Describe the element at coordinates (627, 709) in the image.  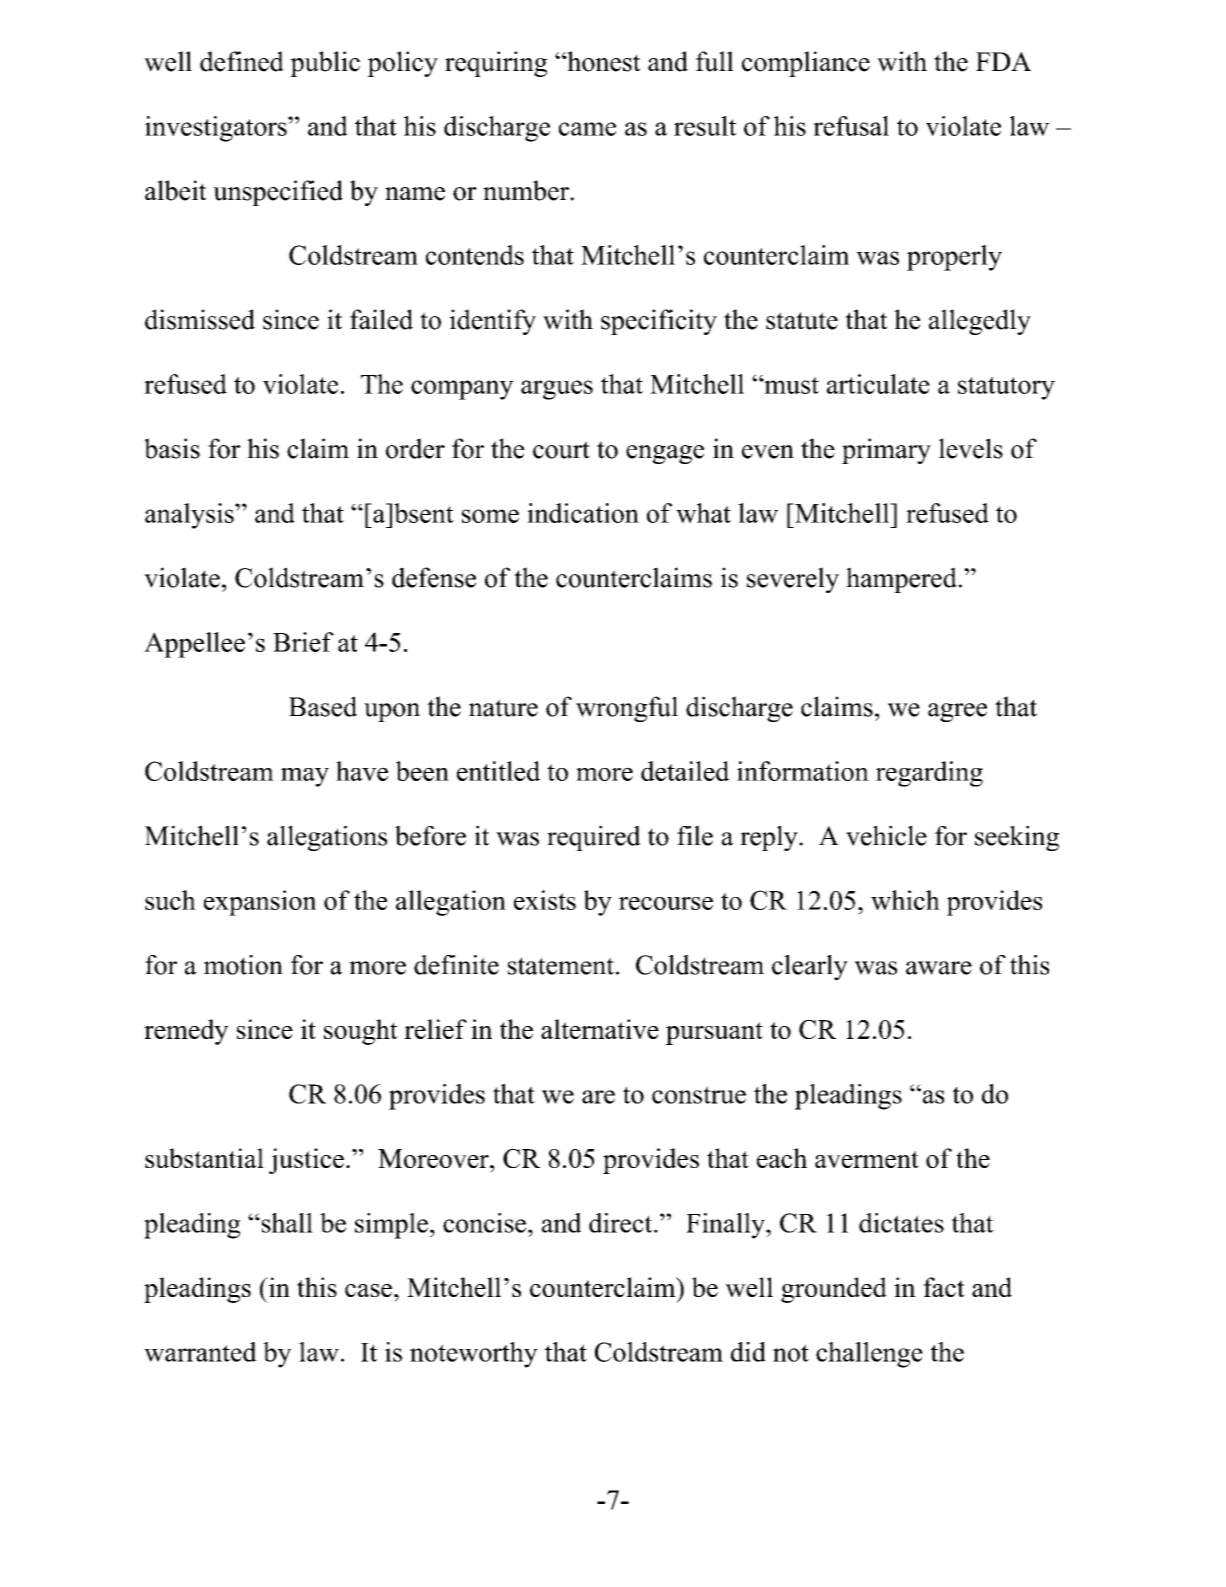
I see `wrongful` at that location.
